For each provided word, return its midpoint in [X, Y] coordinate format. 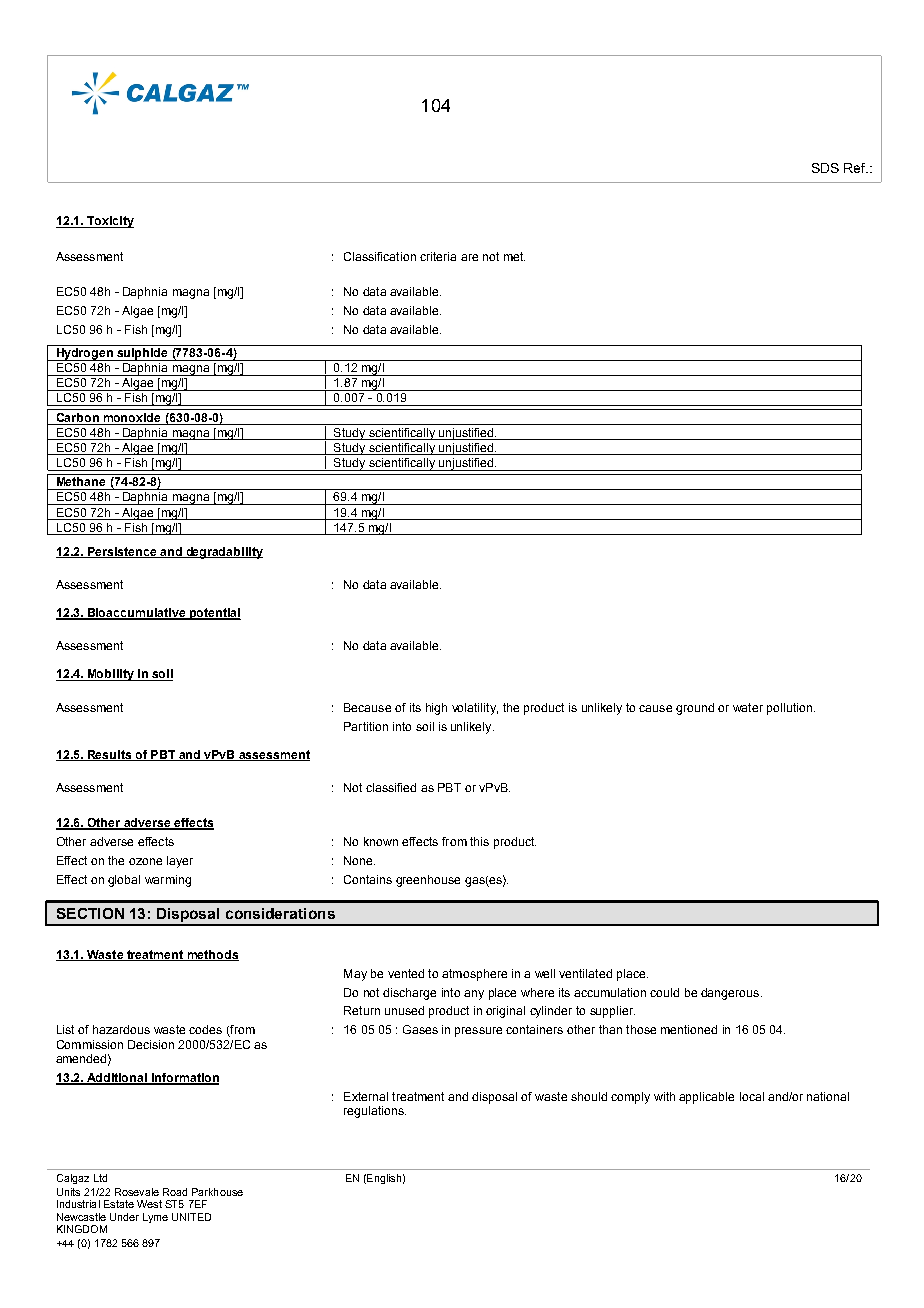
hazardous [121, 1029]
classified [391, 787]
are [469, 257]
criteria [438, 256]
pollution [789, 709]
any [474, 995]
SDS [825, 168]
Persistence [122, 552]
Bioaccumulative [136, 614]
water [748, 707]
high [436, 709]
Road [175, 1192]
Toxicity [109, 222]
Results [109, 755]
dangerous [731, 994]
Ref [856, 168]
